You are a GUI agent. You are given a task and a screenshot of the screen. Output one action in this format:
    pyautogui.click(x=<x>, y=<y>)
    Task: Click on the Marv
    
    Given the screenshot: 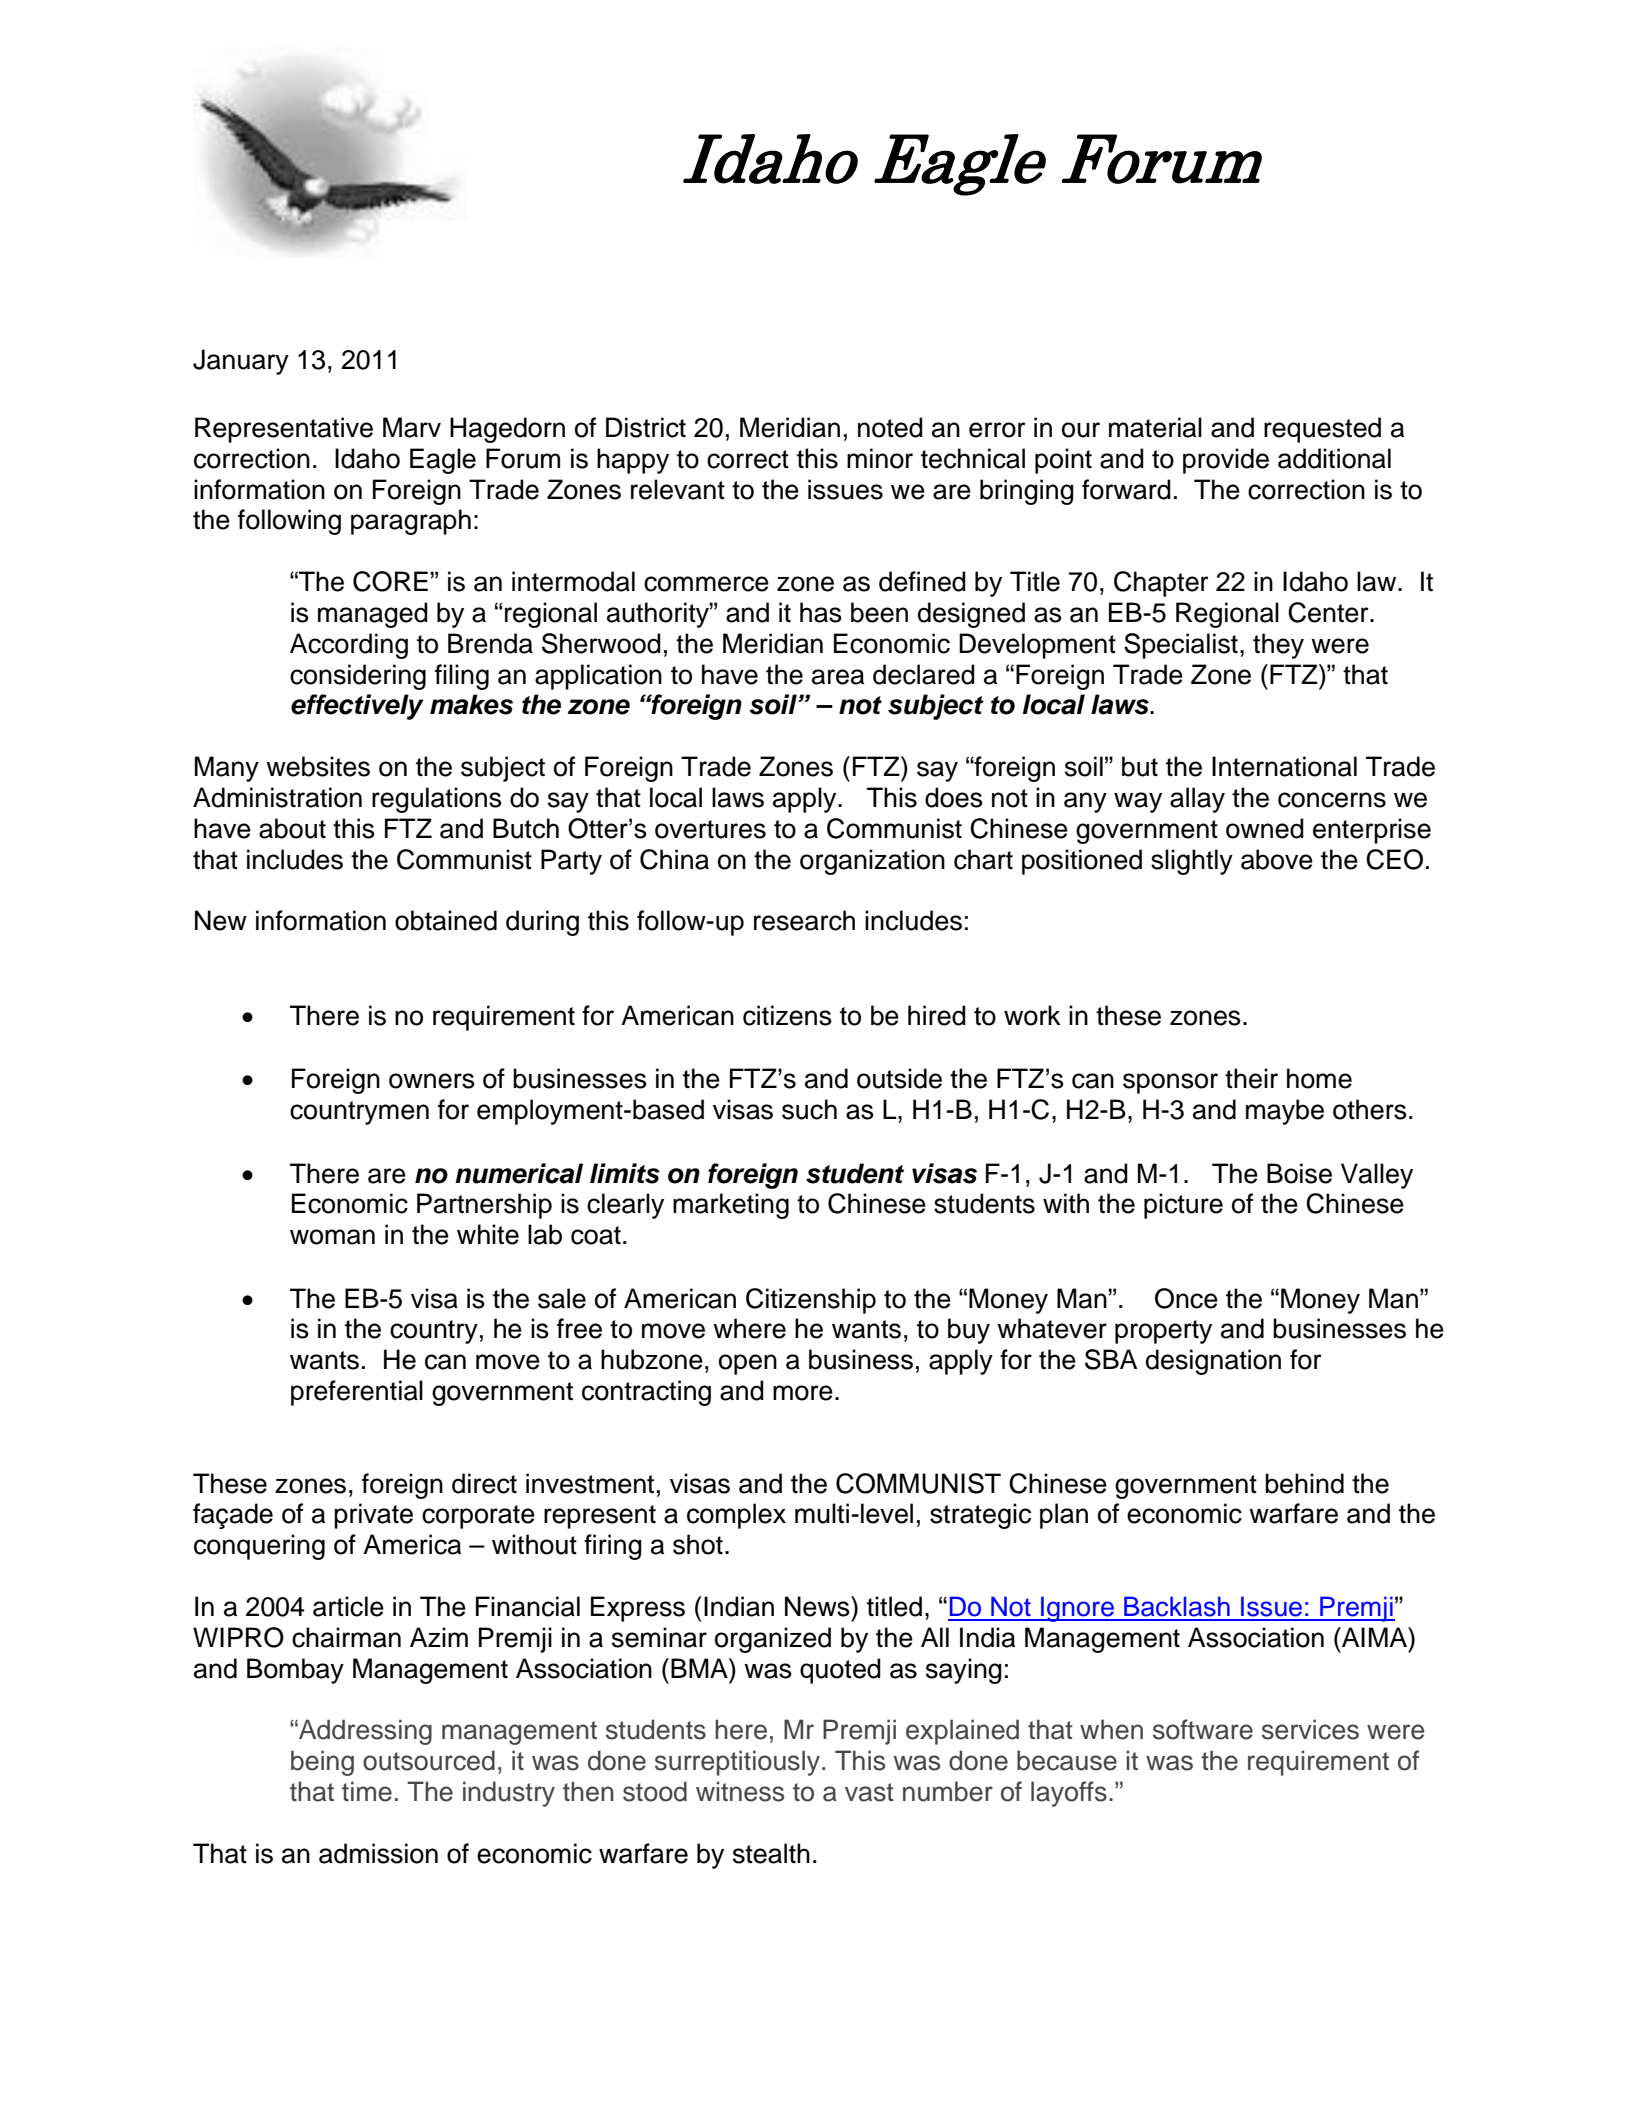 What is the action you would take?
    pyautogui.click(x=412, y=427)
